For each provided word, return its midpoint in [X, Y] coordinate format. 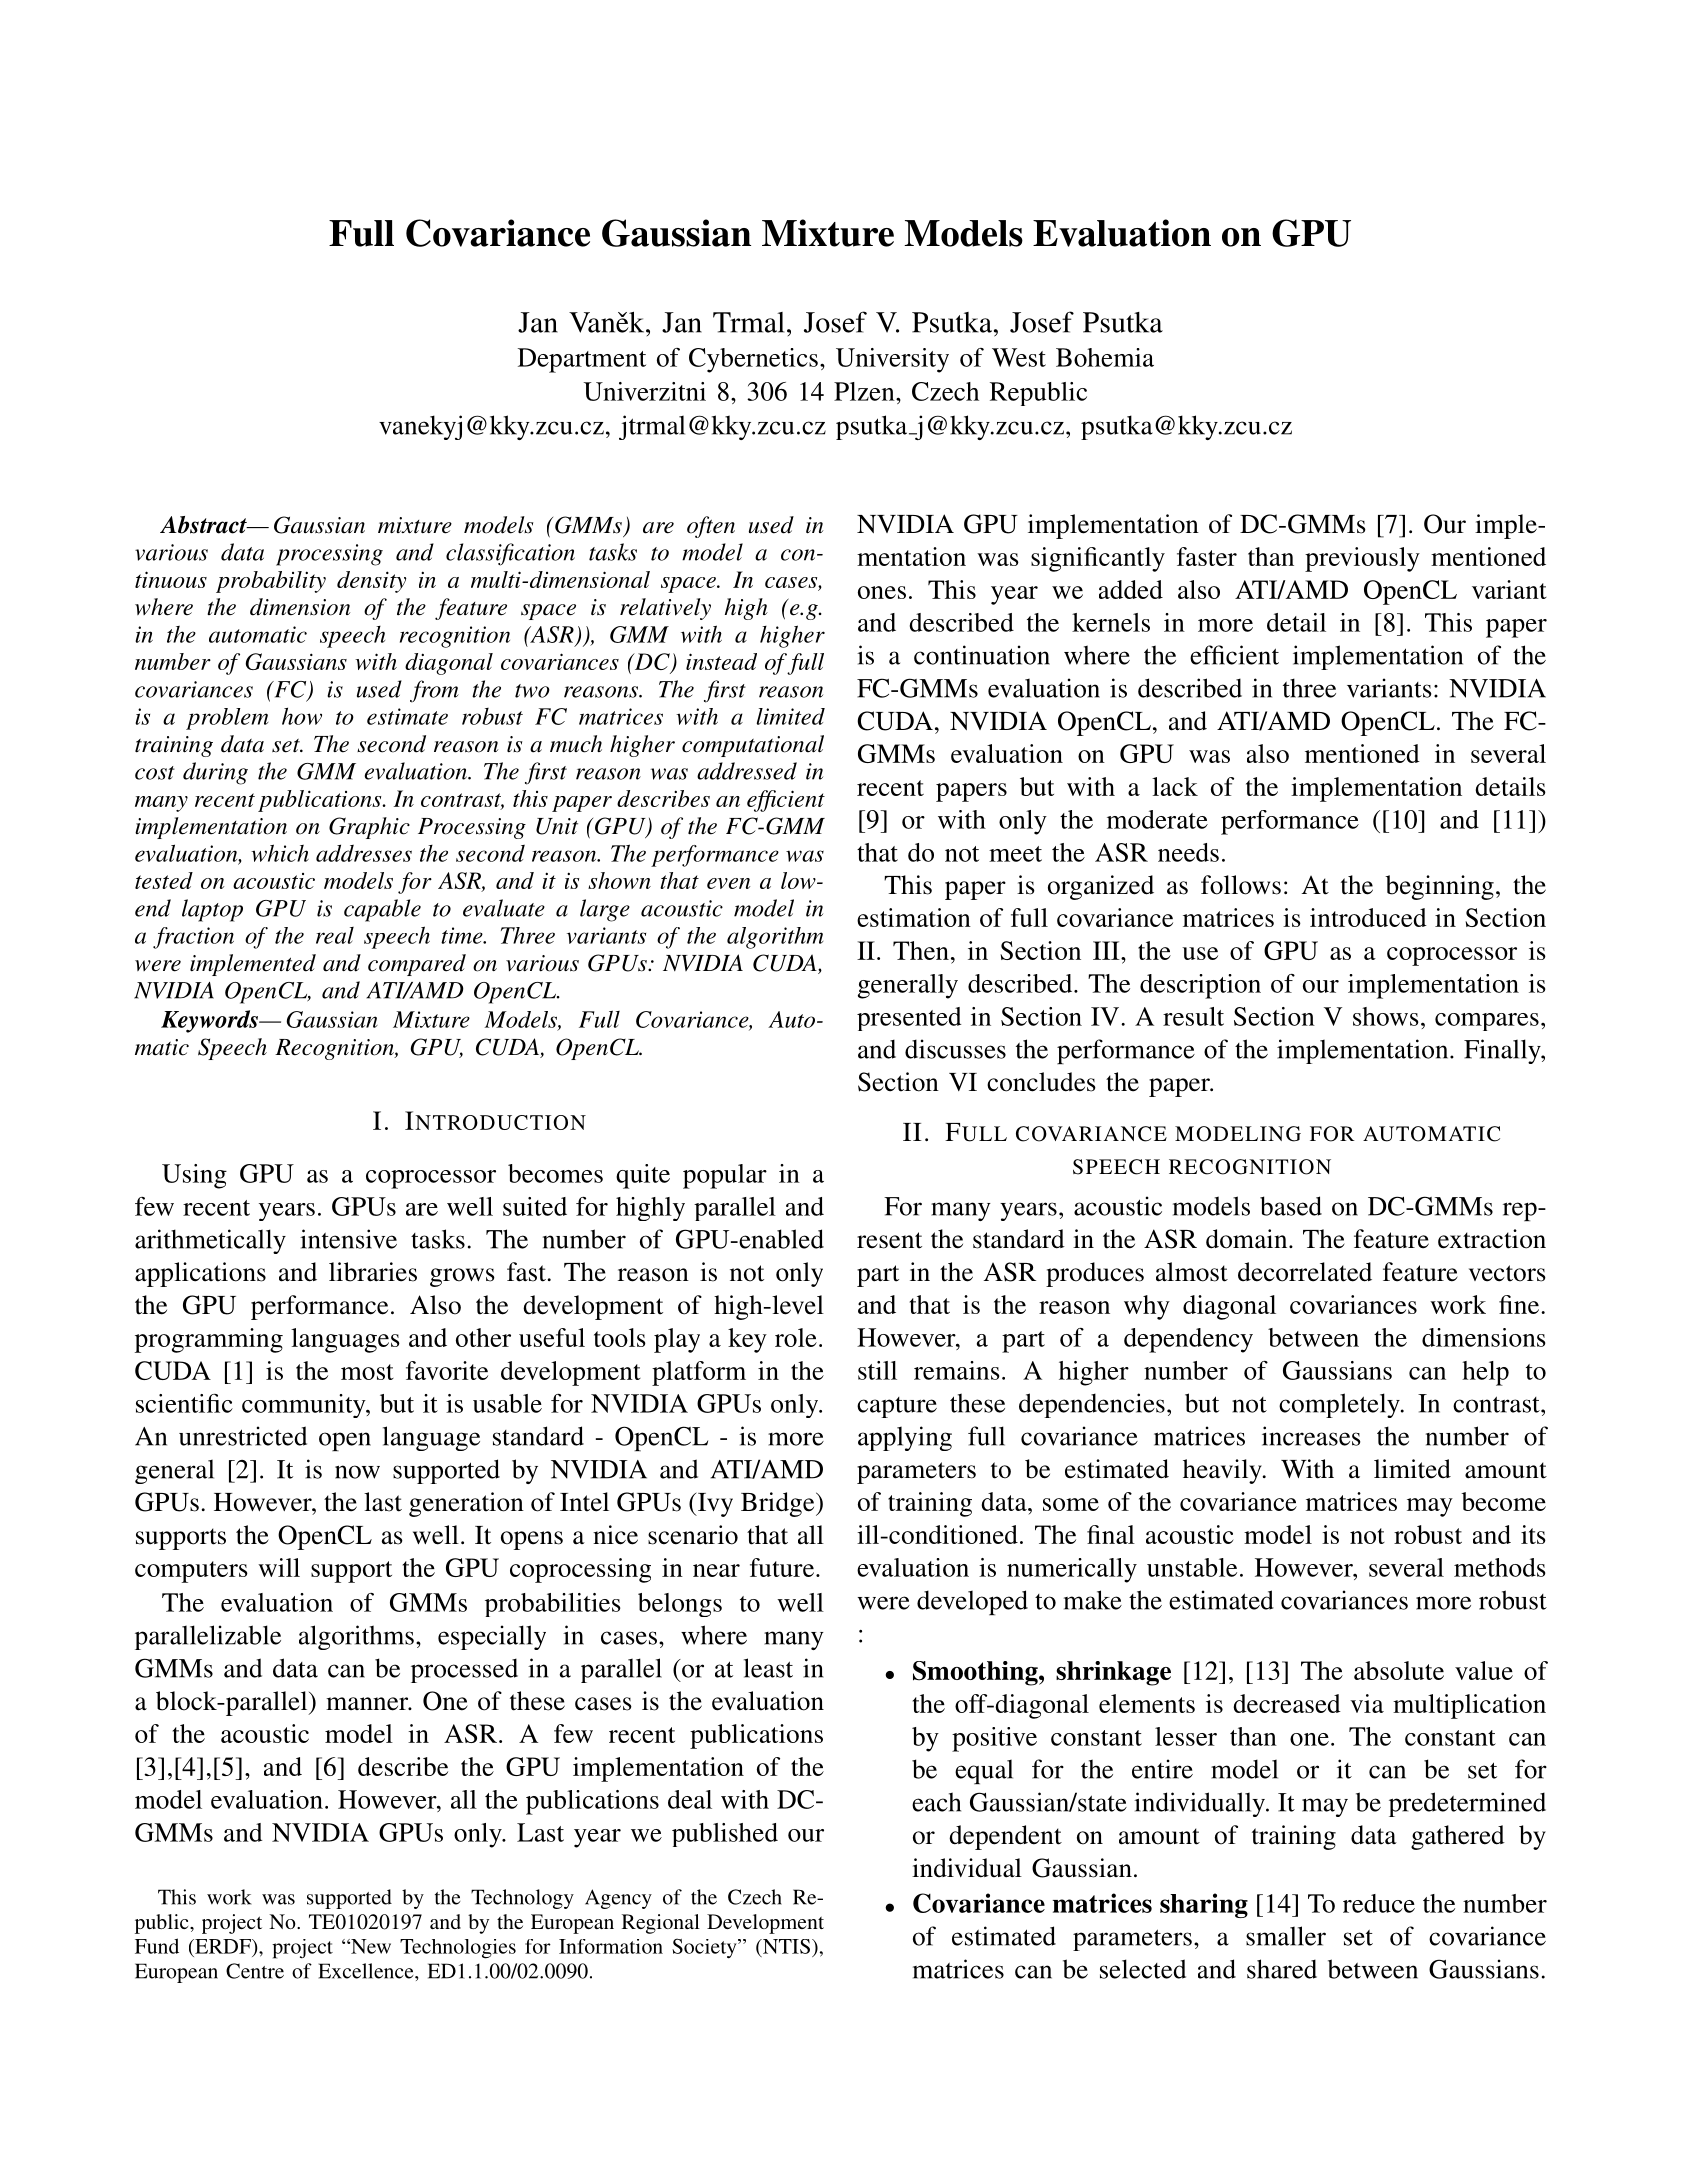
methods [1500, 1567]
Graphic [369, 828]
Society [705, 1948]
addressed [747, 771]
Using [194, 1176]
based [1291, 1206]
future [782, 1567]
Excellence [367, 1971]
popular [725, 1176]
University [892, 360]
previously [1362, 559]
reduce [1379, 1903]
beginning [1439, 887]
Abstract [204, 525]
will [279, 1567]
